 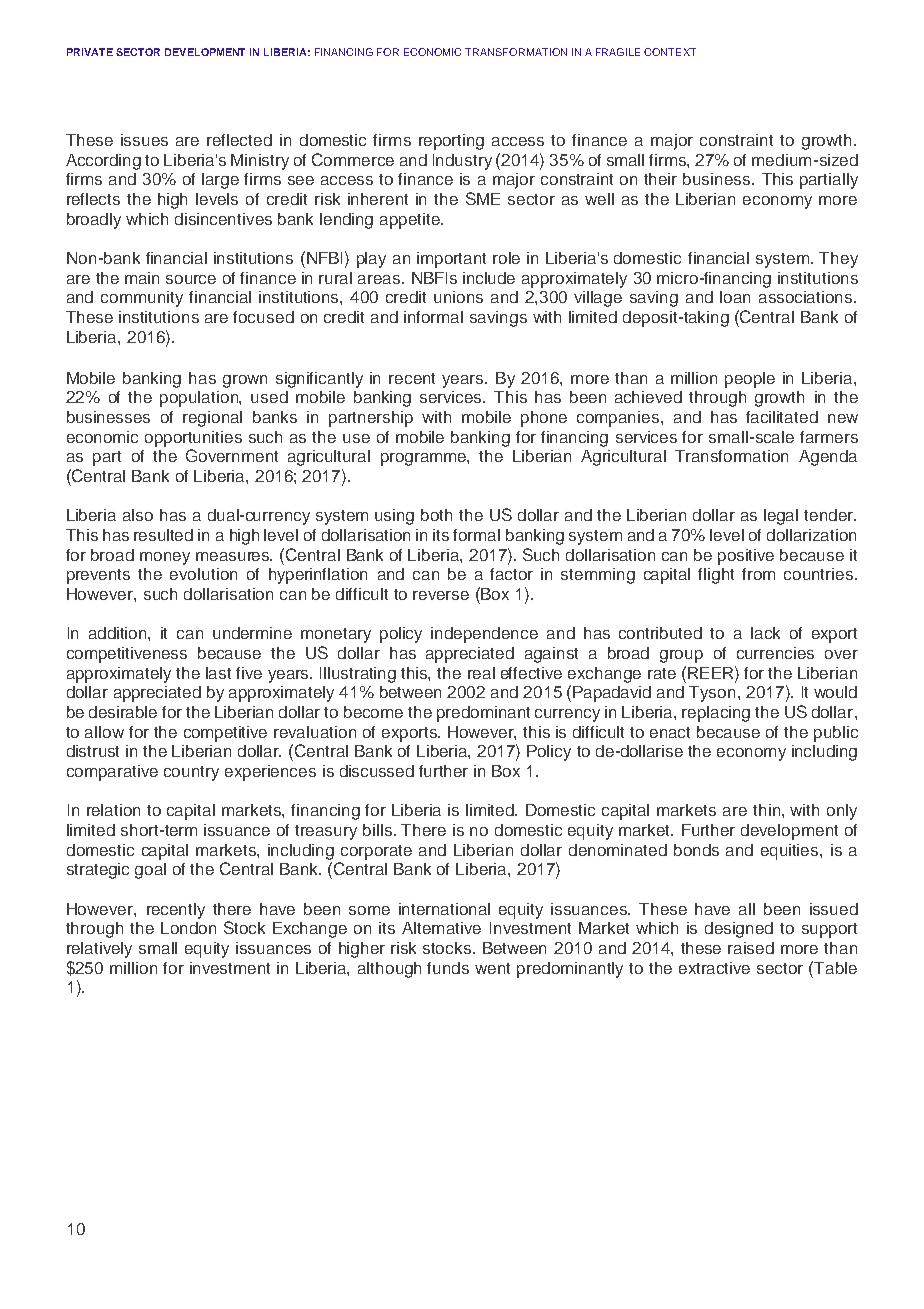 What do you see at coordinates (436, 515) in the document?
I see `both` at bounding box center [436, 515].
